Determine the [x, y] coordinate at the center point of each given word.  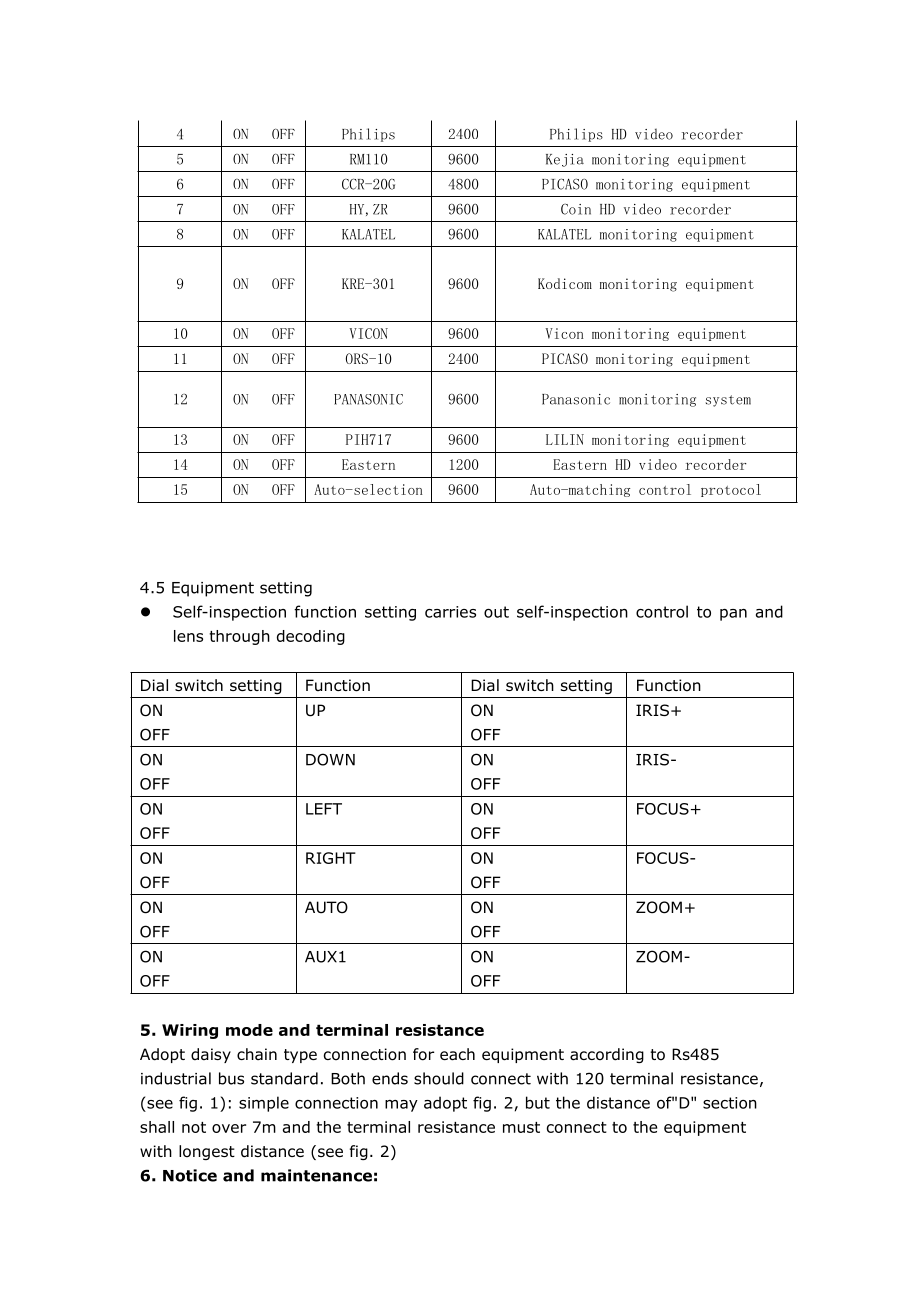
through [239, 637]
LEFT [324, 809]
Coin [576, 209]
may [401, 1106]
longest [207, 1152]
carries [450, 612]
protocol [731, 490]
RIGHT [331, 858]
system [728, 401]
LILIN [565, 439]
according [607, 1055]
